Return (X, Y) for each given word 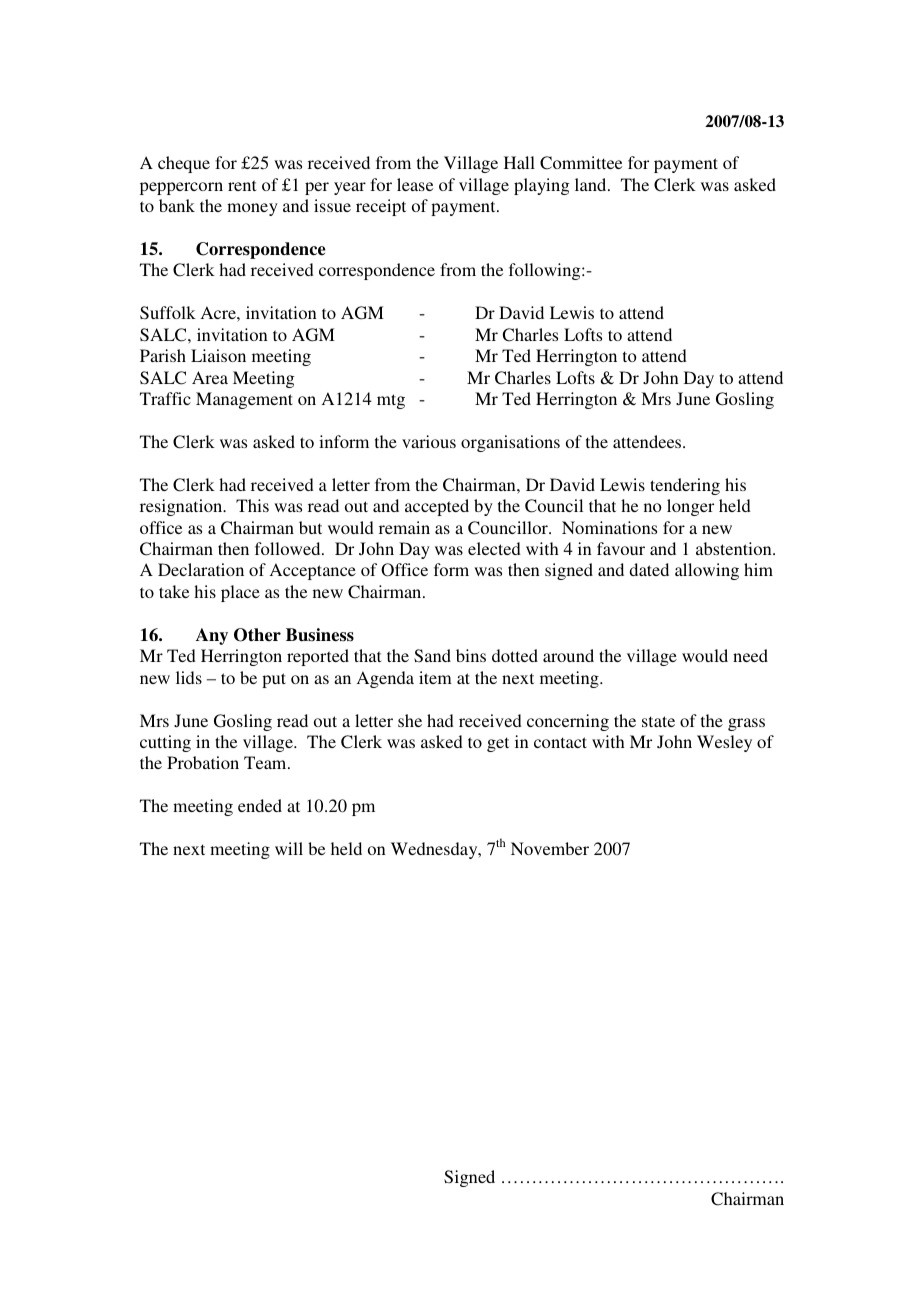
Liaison (218, 355)
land (592, 184)
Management (244, 400)
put (274, 680)
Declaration (201, 569)
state (658, 721)
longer (690, 507)
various (429, 441)
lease (415, 184)
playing (541, 186)
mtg (391, 401)
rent (242, 185)
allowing (707, 571)
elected (494, 548)
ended (260, 805)
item (435, 677)
